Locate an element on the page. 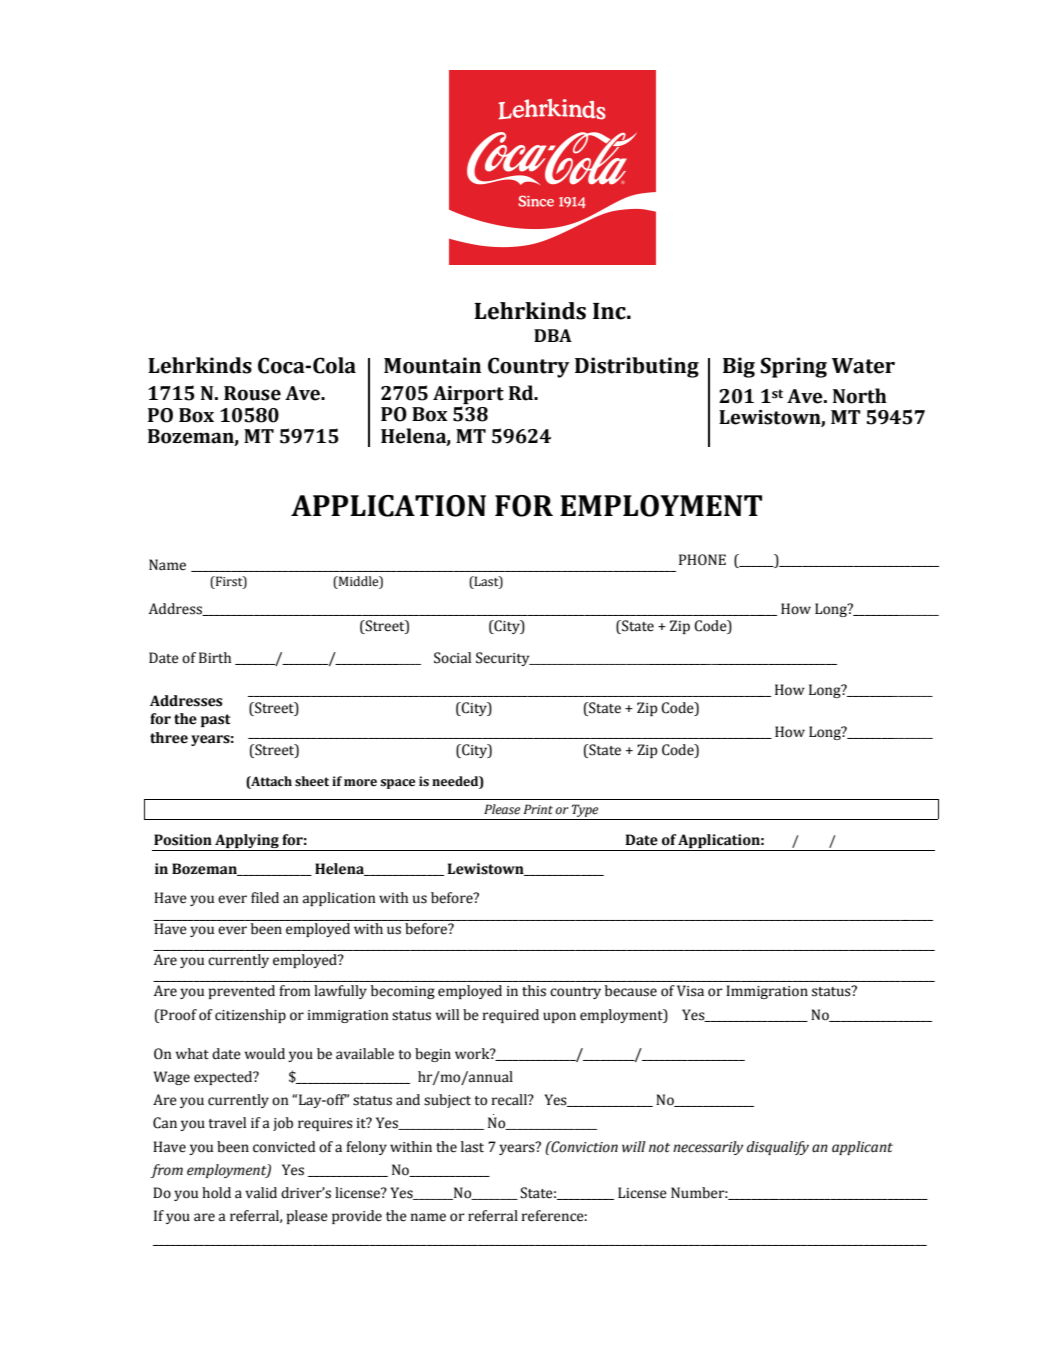  Print is located at coordinates (538, 809).
